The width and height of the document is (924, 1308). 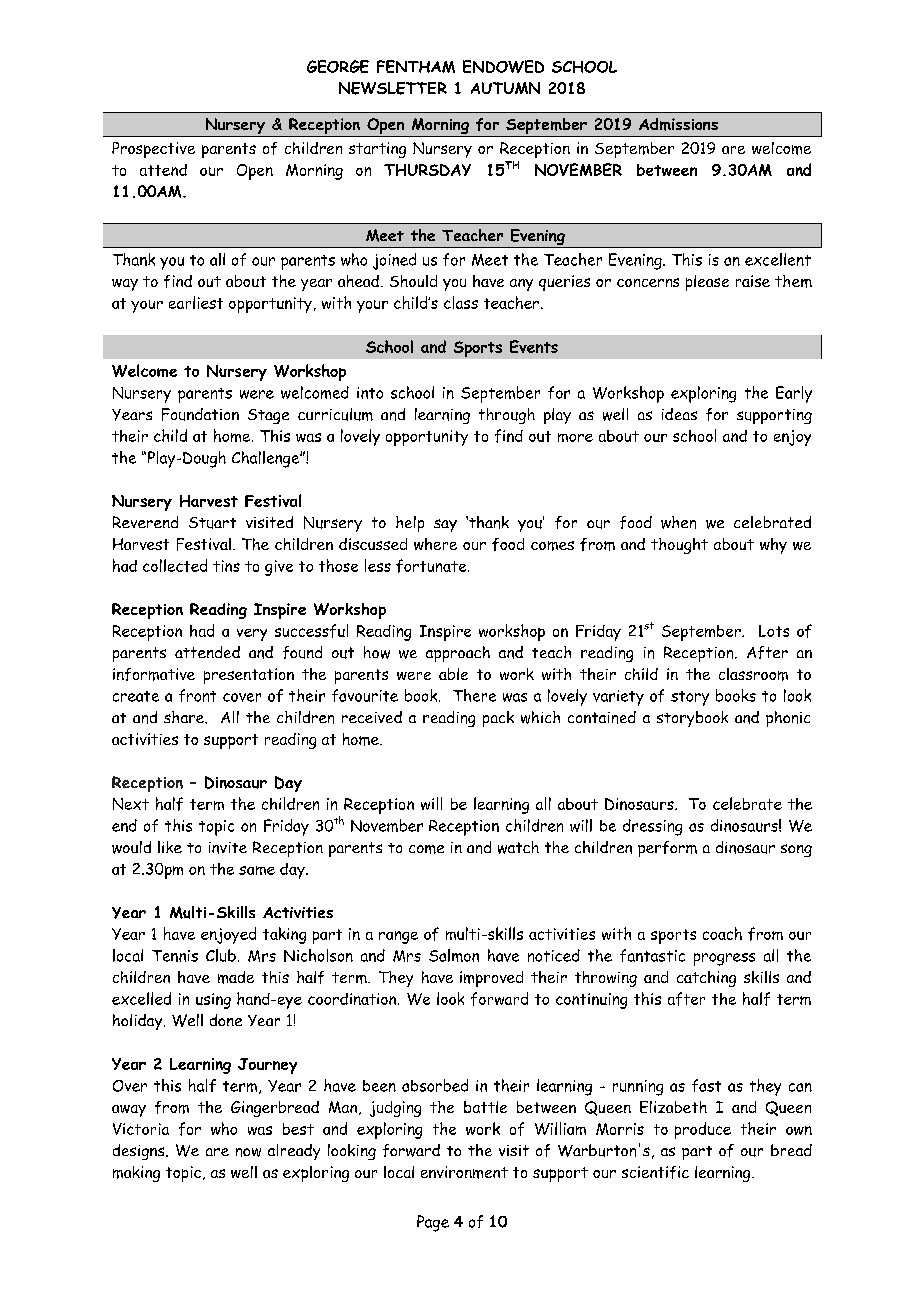 I want to click on invite, so click(x=228, y=848).
